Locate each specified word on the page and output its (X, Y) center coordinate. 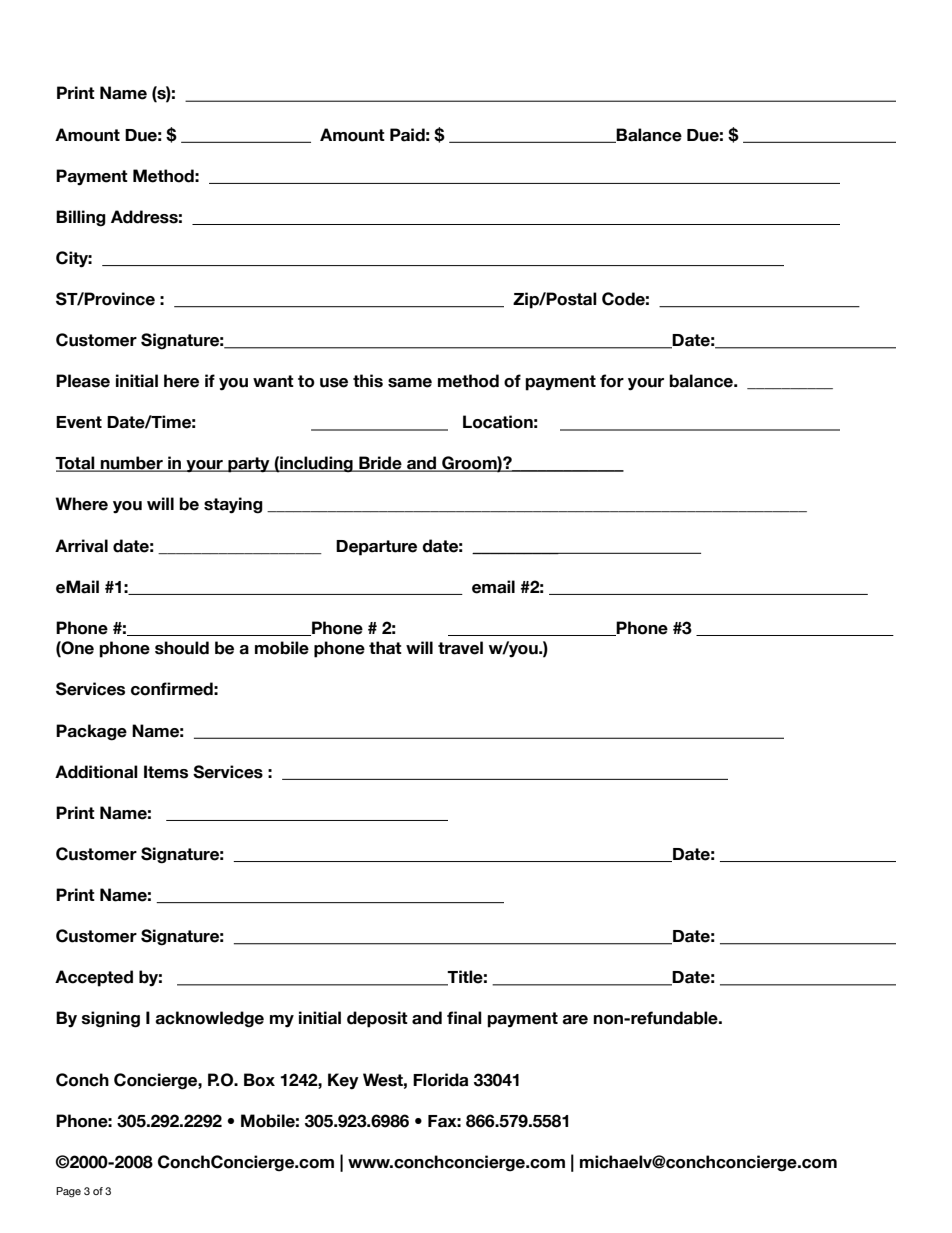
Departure (376, 548)
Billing (81, 218)
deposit (377, 1019)
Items (166, 772)
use (334, 383)
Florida (440, 1080)
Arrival (81, 546)
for (612, 381)
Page (68, 1192)
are (575, 1020)
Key (343, 1081)
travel (460, 648)
